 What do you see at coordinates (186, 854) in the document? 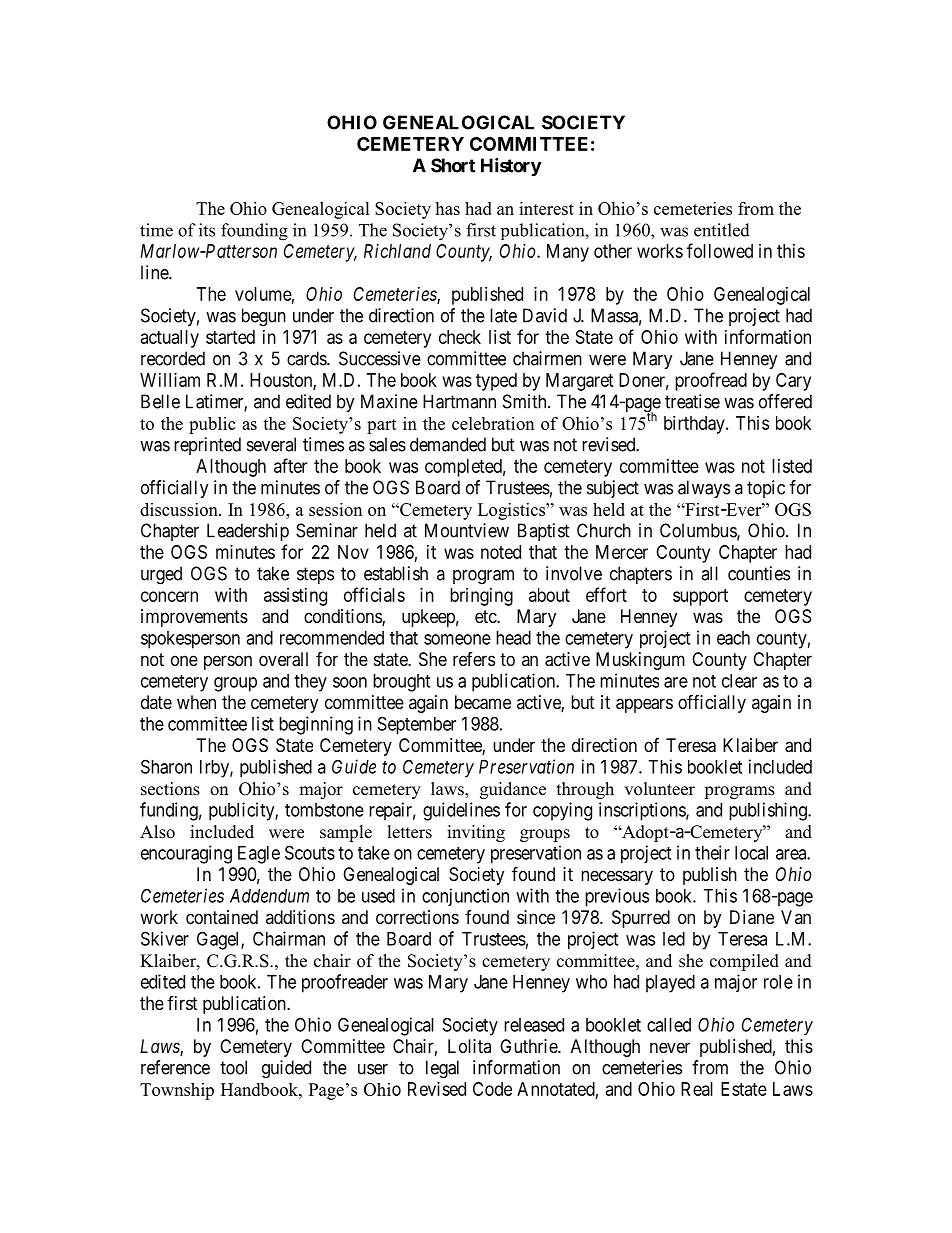
I see `encouraging` at bounding box center [186, 854].
